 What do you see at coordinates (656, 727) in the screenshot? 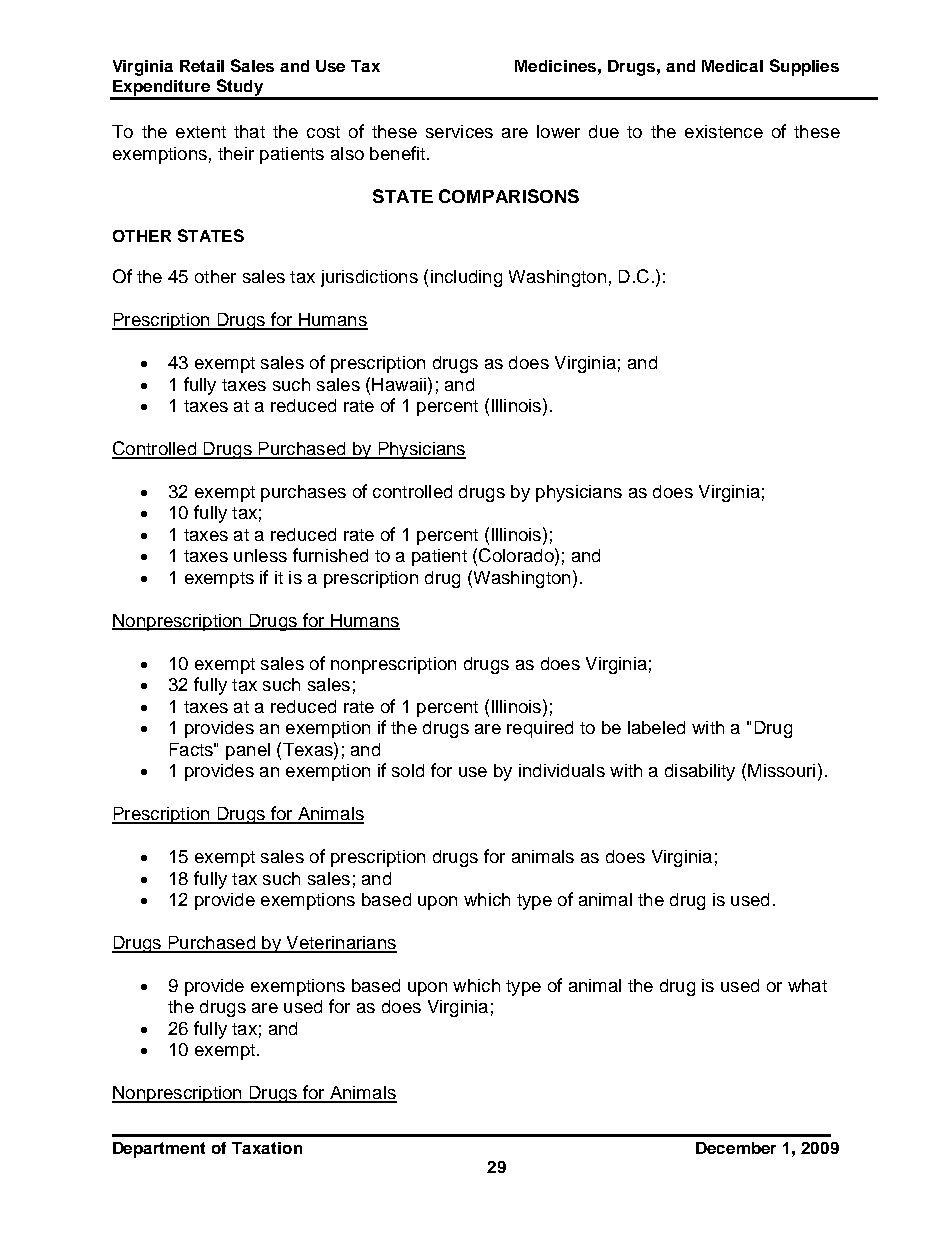
I see `labeled` at bounding box center [656, 727].
